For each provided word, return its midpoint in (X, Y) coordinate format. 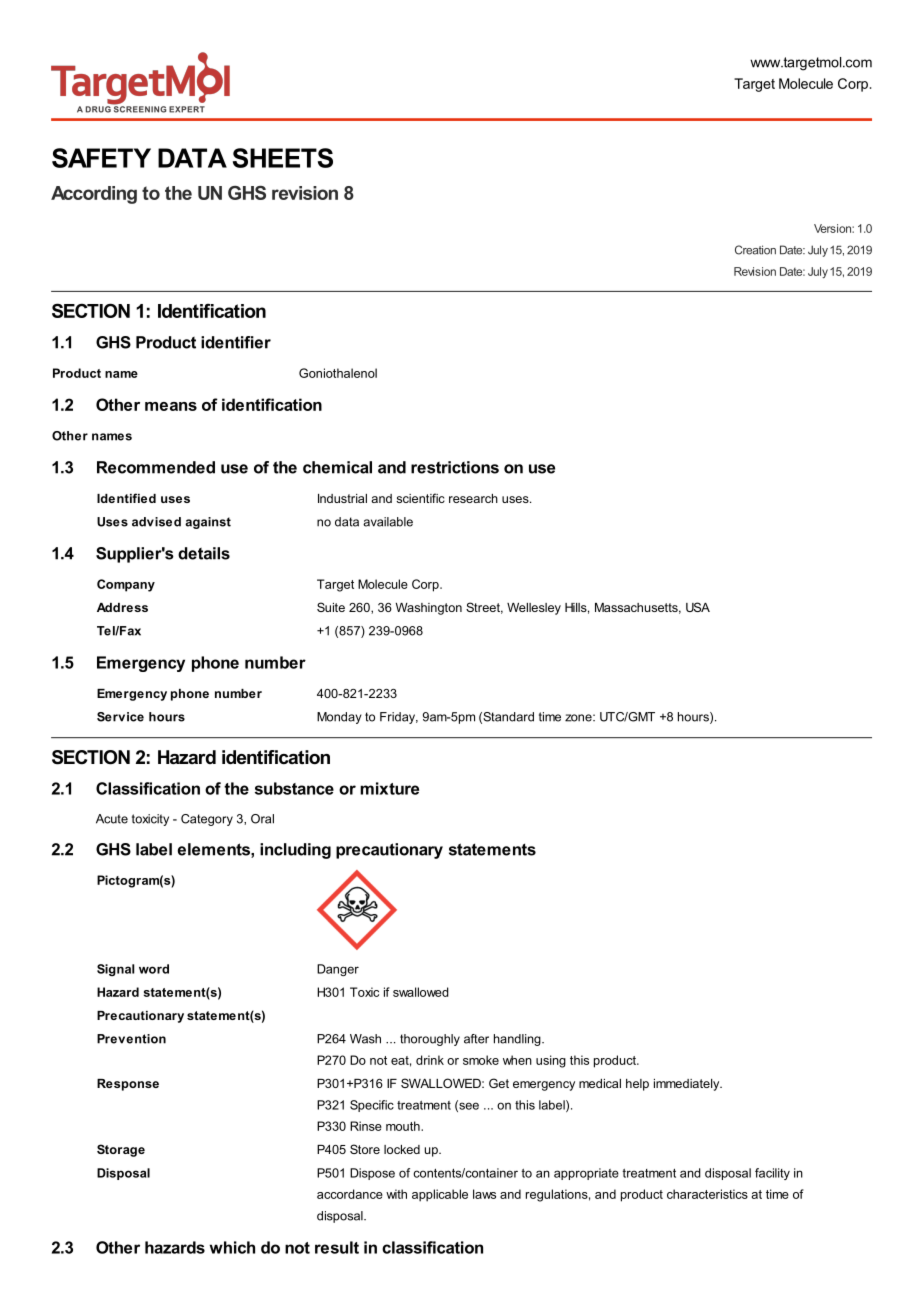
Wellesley (534, 609)
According (94, 195)
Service (120, 717)
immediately (688, 1085)
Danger (338, 970)
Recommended (156, 467)
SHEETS (283, 158)
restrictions (455, 467)
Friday (399, 718)
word (154, 969)
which (232, 1247)
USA (698, 607)
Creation (755, 250)
